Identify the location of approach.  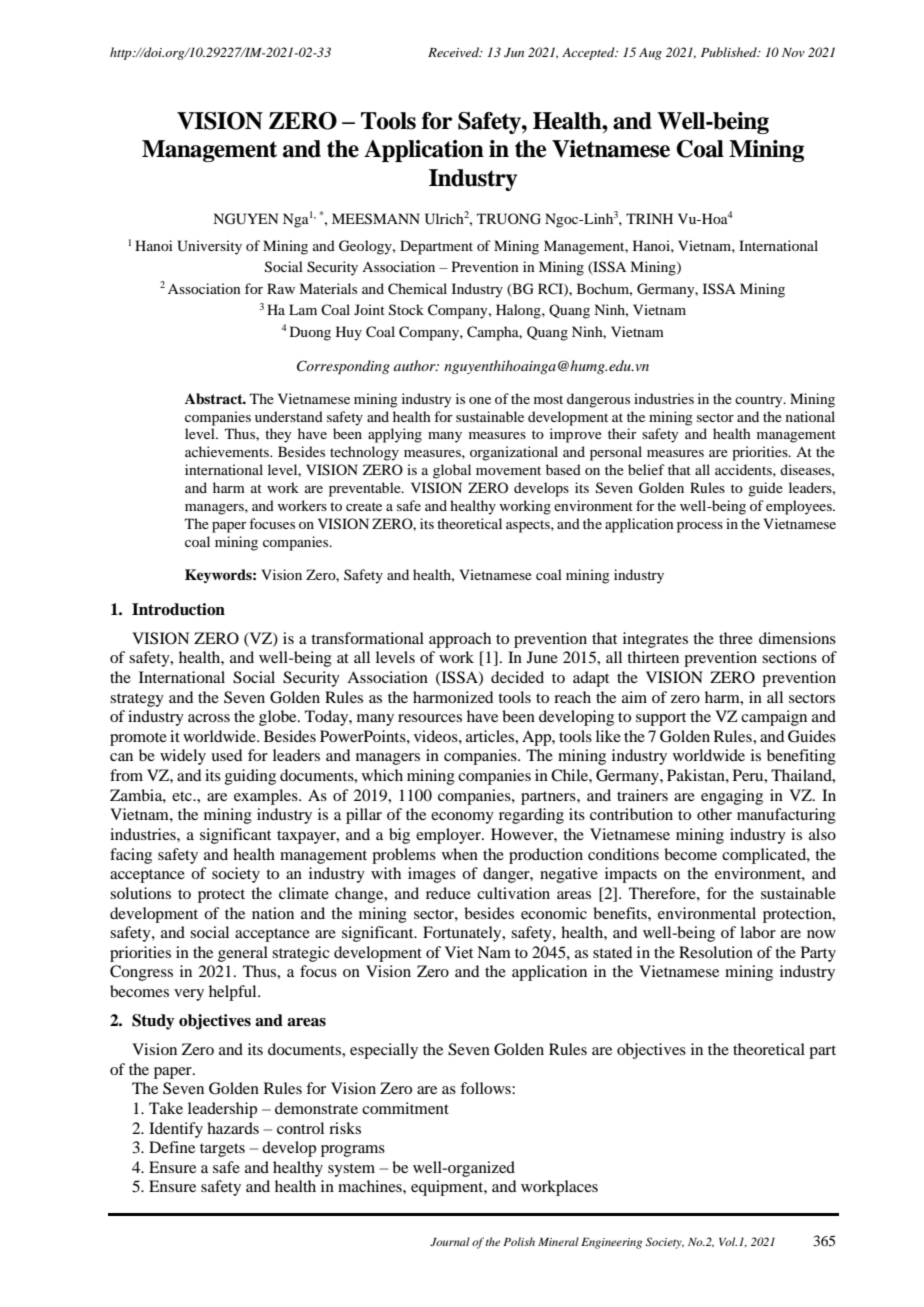
(460, 640).
